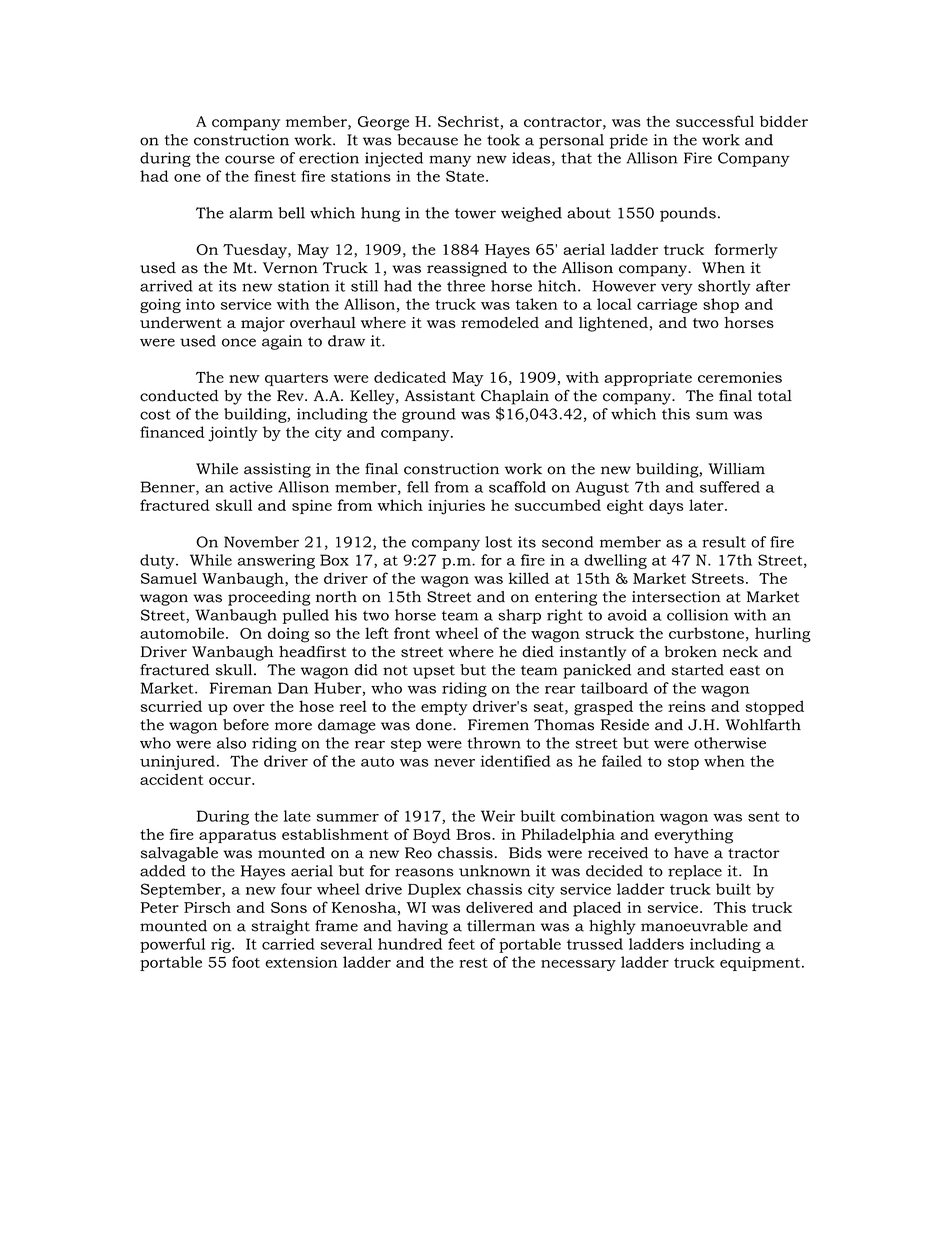  Describe the element at coordinates (461, 944) in the image. I see `feet` at that location.
